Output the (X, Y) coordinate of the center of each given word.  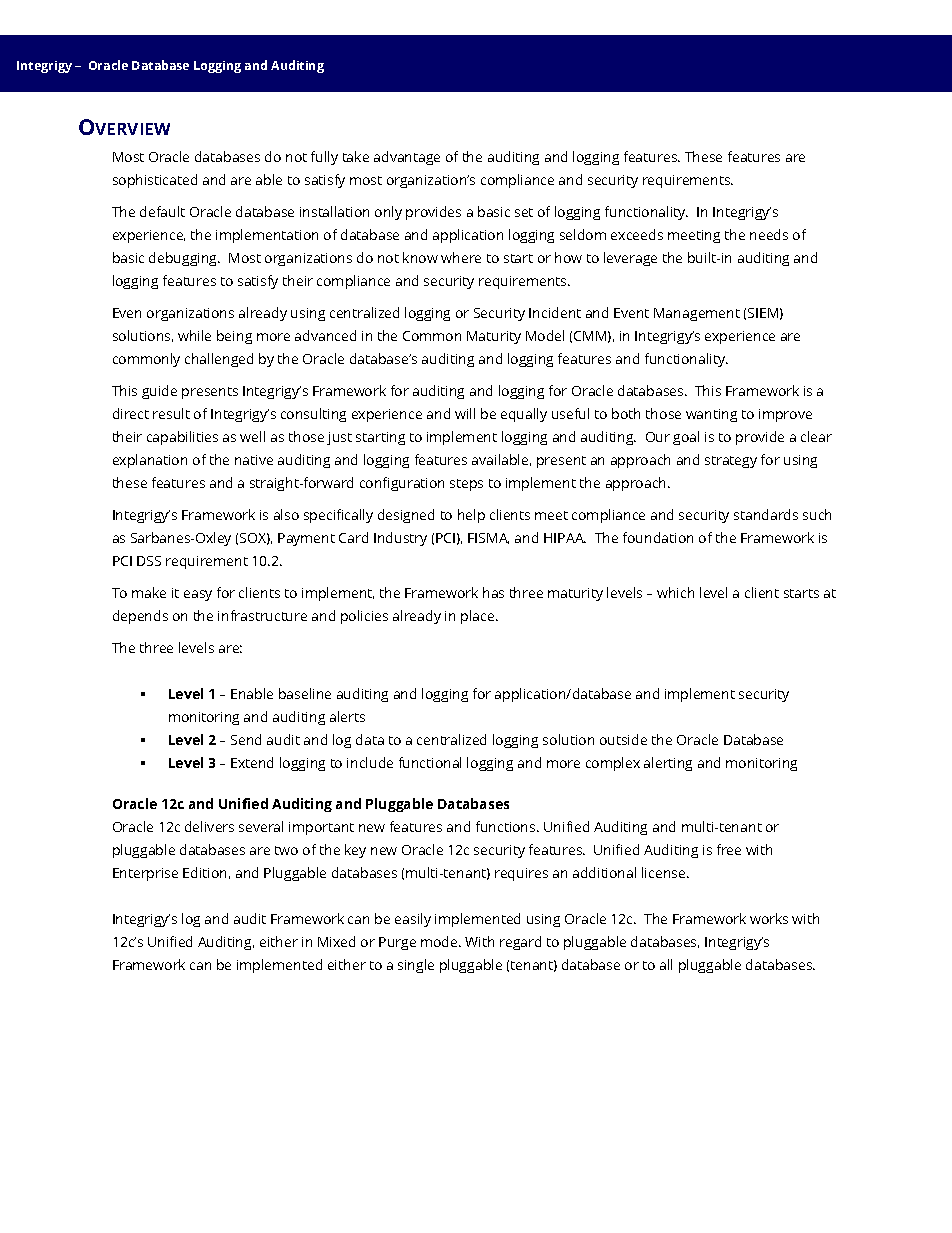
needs (769, 234)
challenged (219, 360)
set (524, 212)
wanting (711, 415)
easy (198, 595)
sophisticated (155, 181)
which (675, 592)
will (465, 413)
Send (246, 739)
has (493, 592)
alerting (668, 764)
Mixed (336, 941)
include (370, 762)
